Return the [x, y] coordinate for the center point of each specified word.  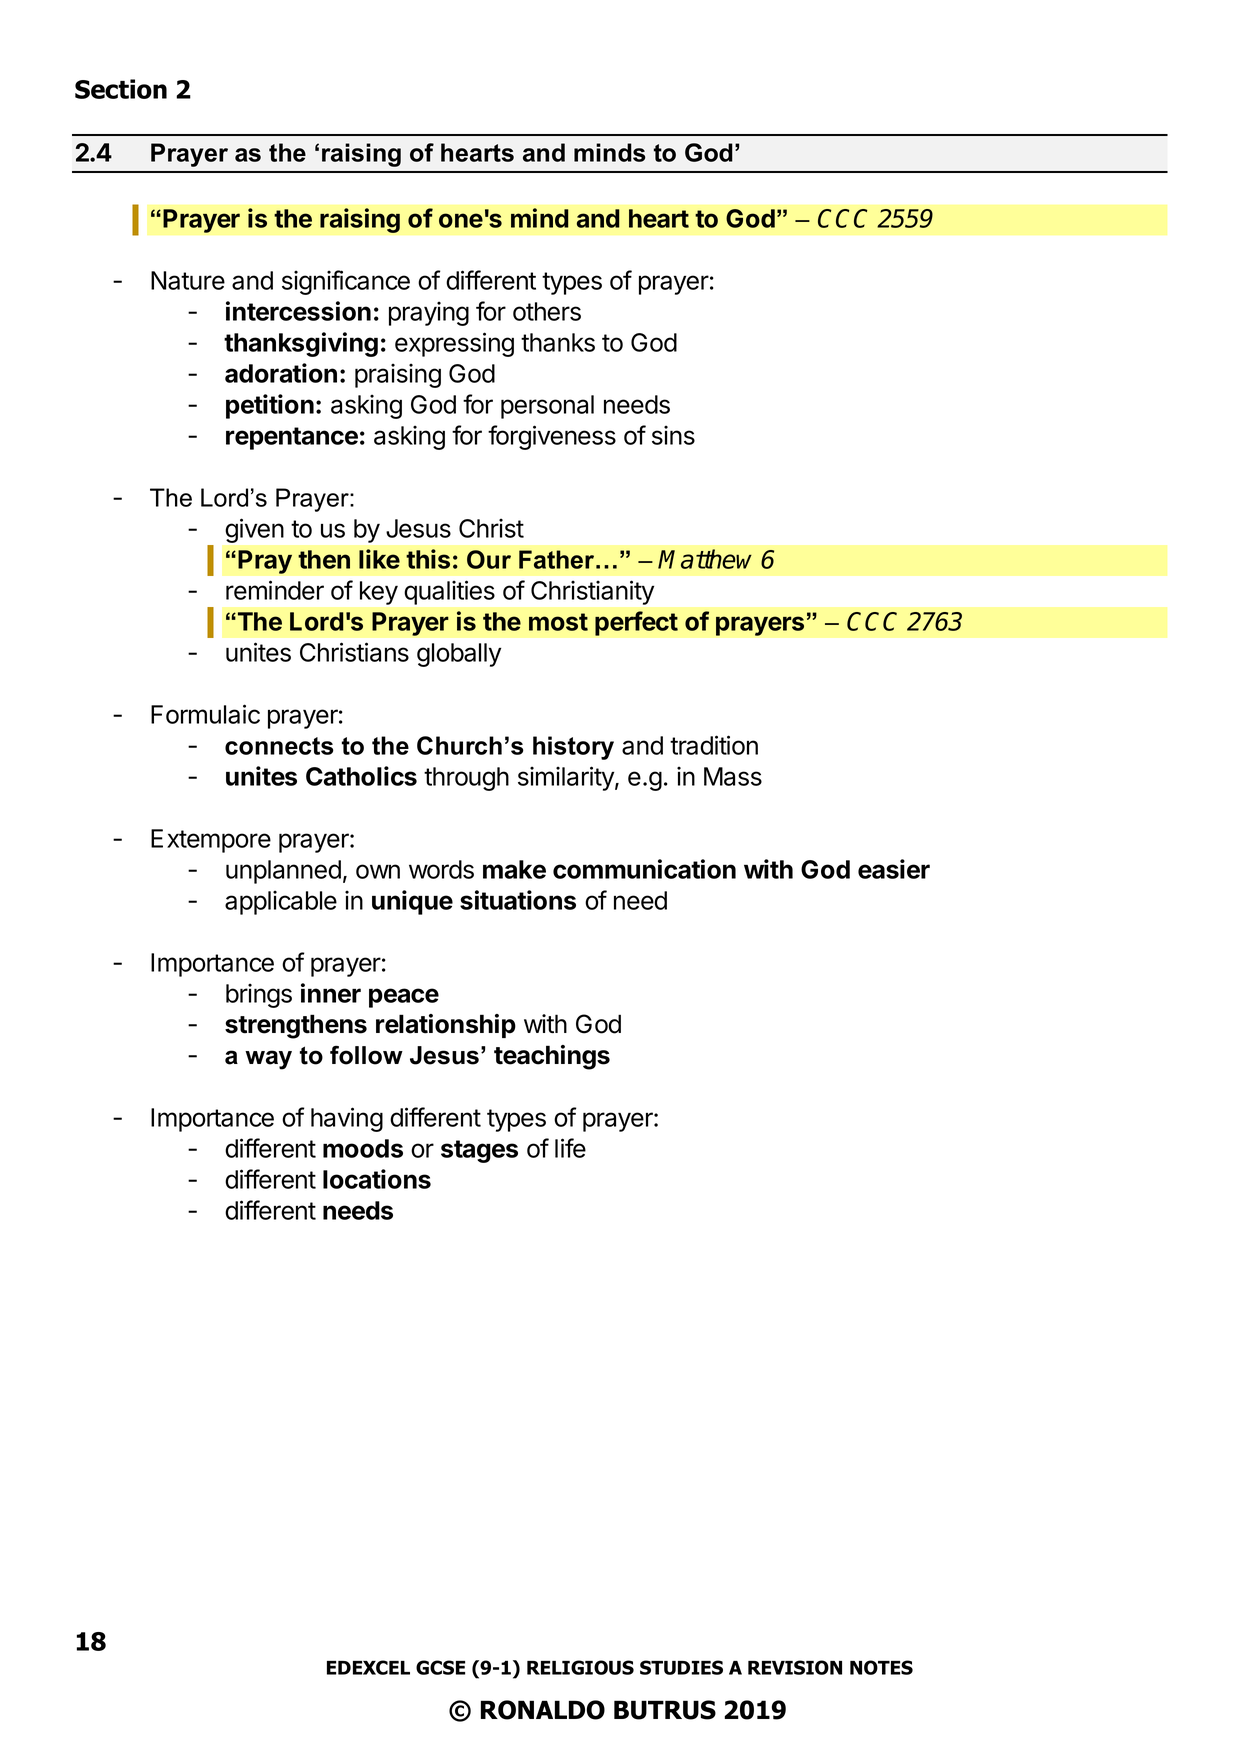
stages [479, 1151]
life [570, 1148]
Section [121, 89]
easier [894, 869]
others [547, 311]
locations [377, 1179]
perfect [636, 623]
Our [489, 559]
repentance [292, 438]
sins [673, 435]
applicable [281, 902]
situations [518, 900]
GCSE [440, 1667]
